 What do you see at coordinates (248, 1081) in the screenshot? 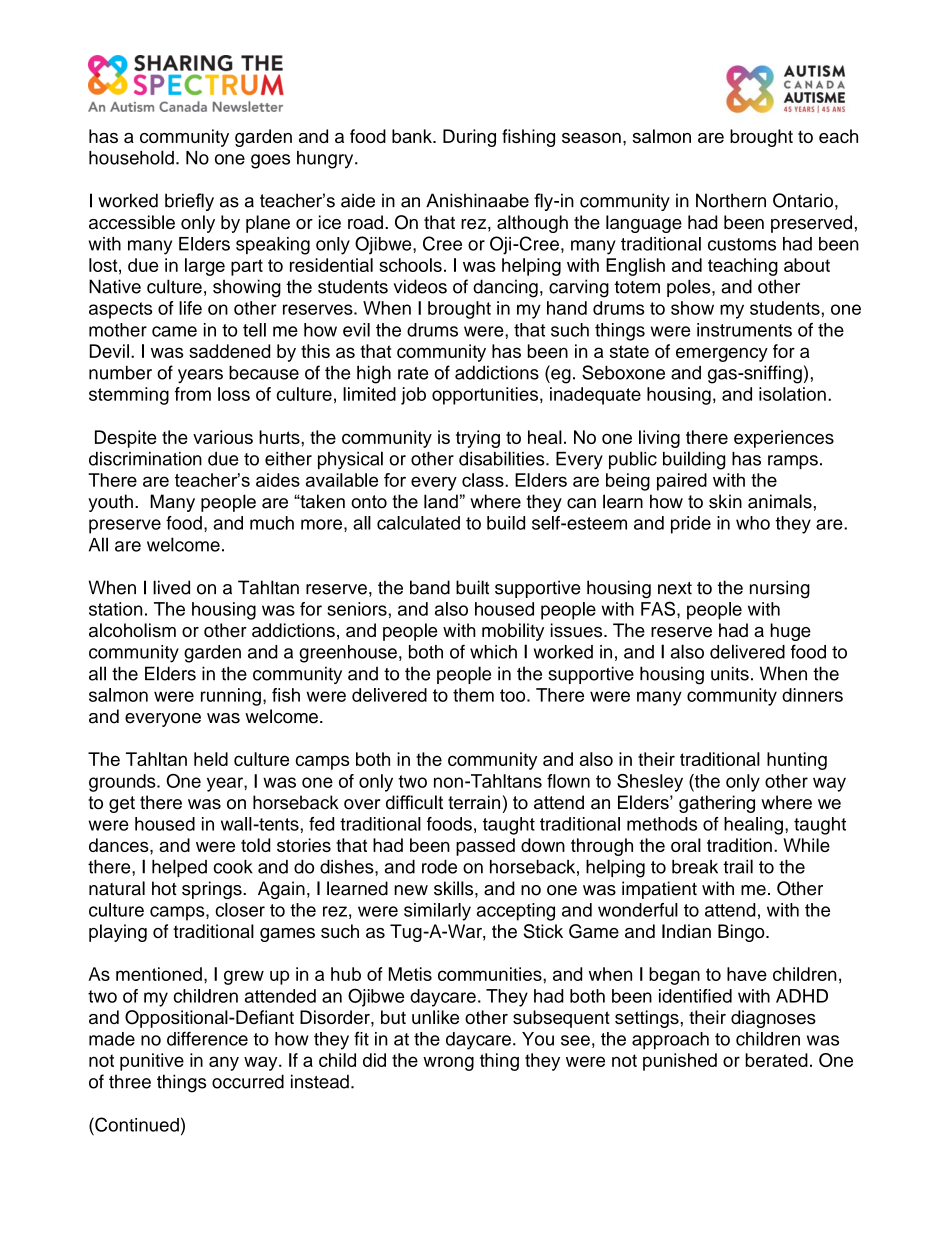
I see `occurred` at bounding box center [248, 1081].
